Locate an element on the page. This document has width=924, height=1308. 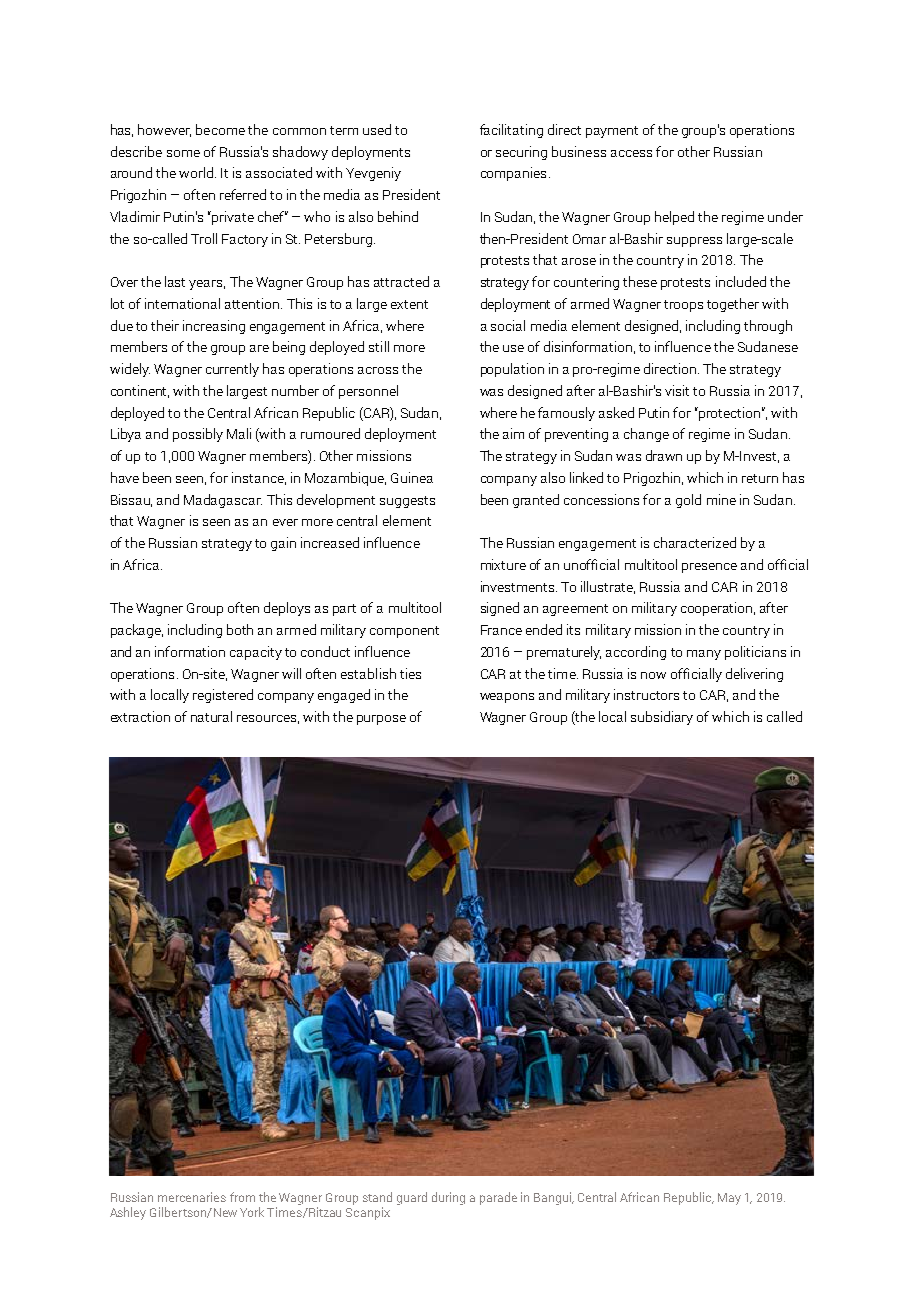
world is located at coordinates (196, 172).
